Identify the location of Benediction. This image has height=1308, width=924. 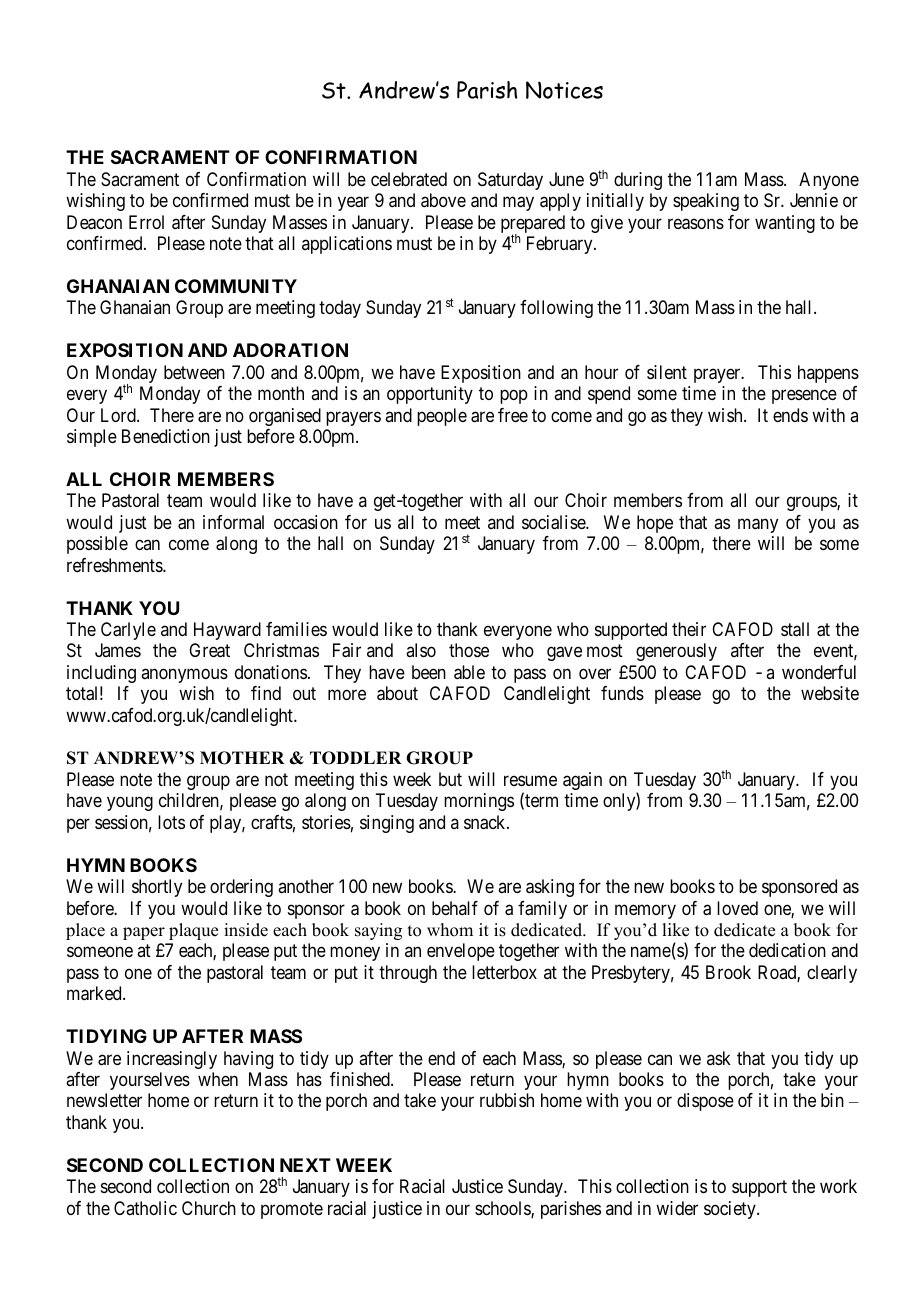
(166, 436).
